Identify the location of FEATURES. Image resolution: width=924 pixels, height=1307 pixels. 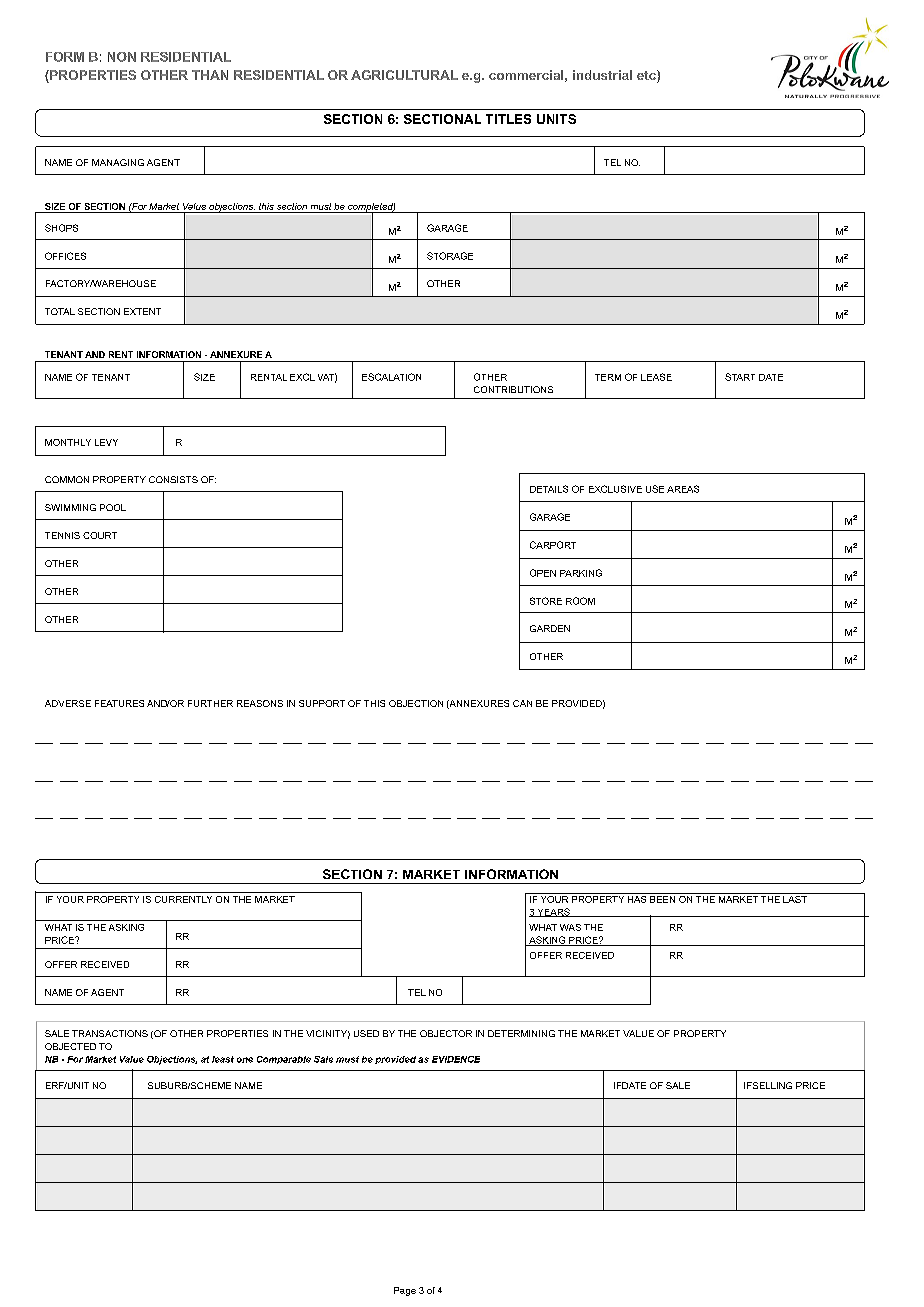
(119, 703).
